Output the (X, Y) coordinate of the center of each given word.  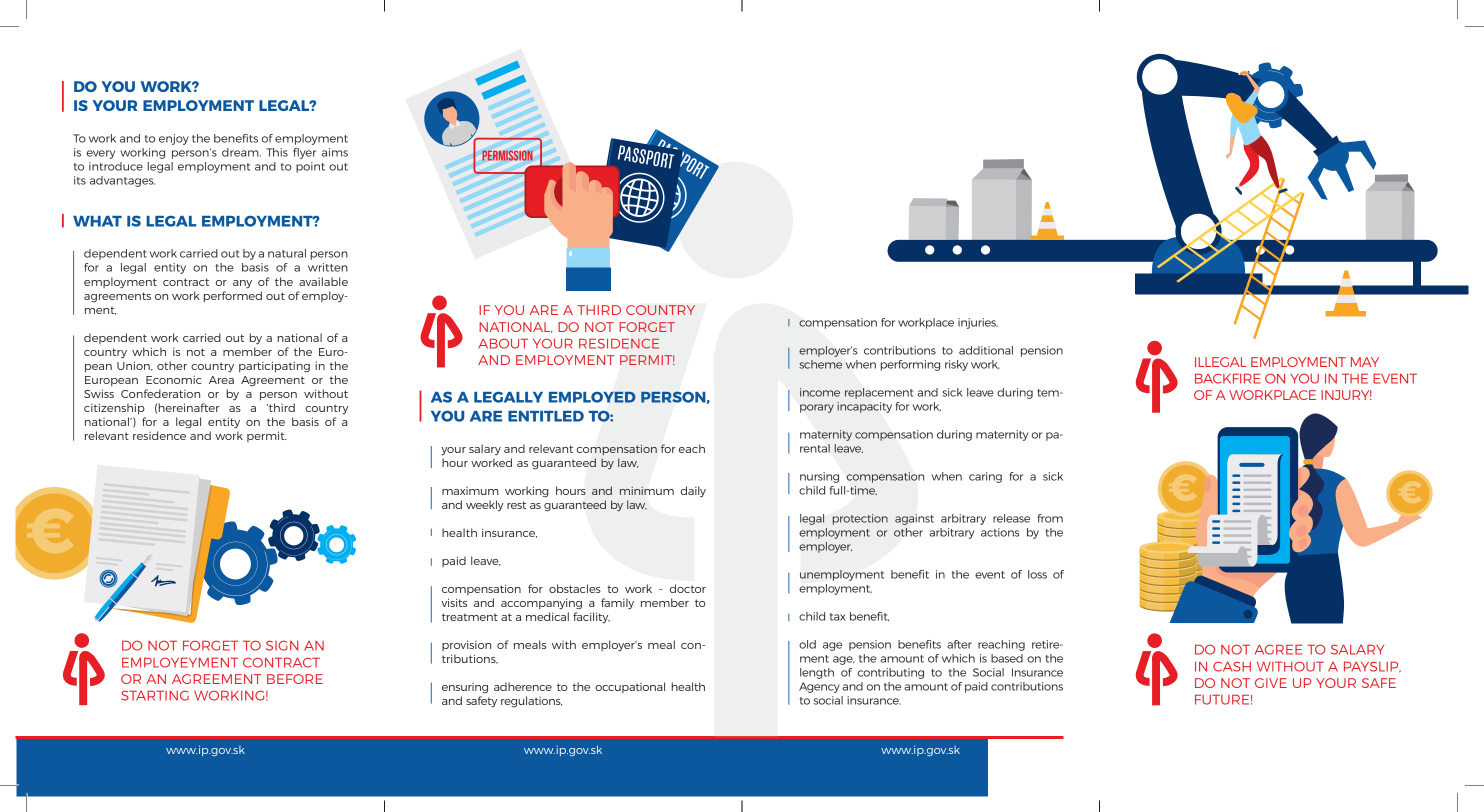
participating (274, 367)
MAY (1365, 362)
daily (693, 491)
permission (507, 155)
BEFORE (295, 679)
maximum (470, 491)
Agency (819, 687)
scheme (820, 364)
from (1050, 518)
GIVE (1271, 683)
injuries (978, 323)
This (277, 152)
